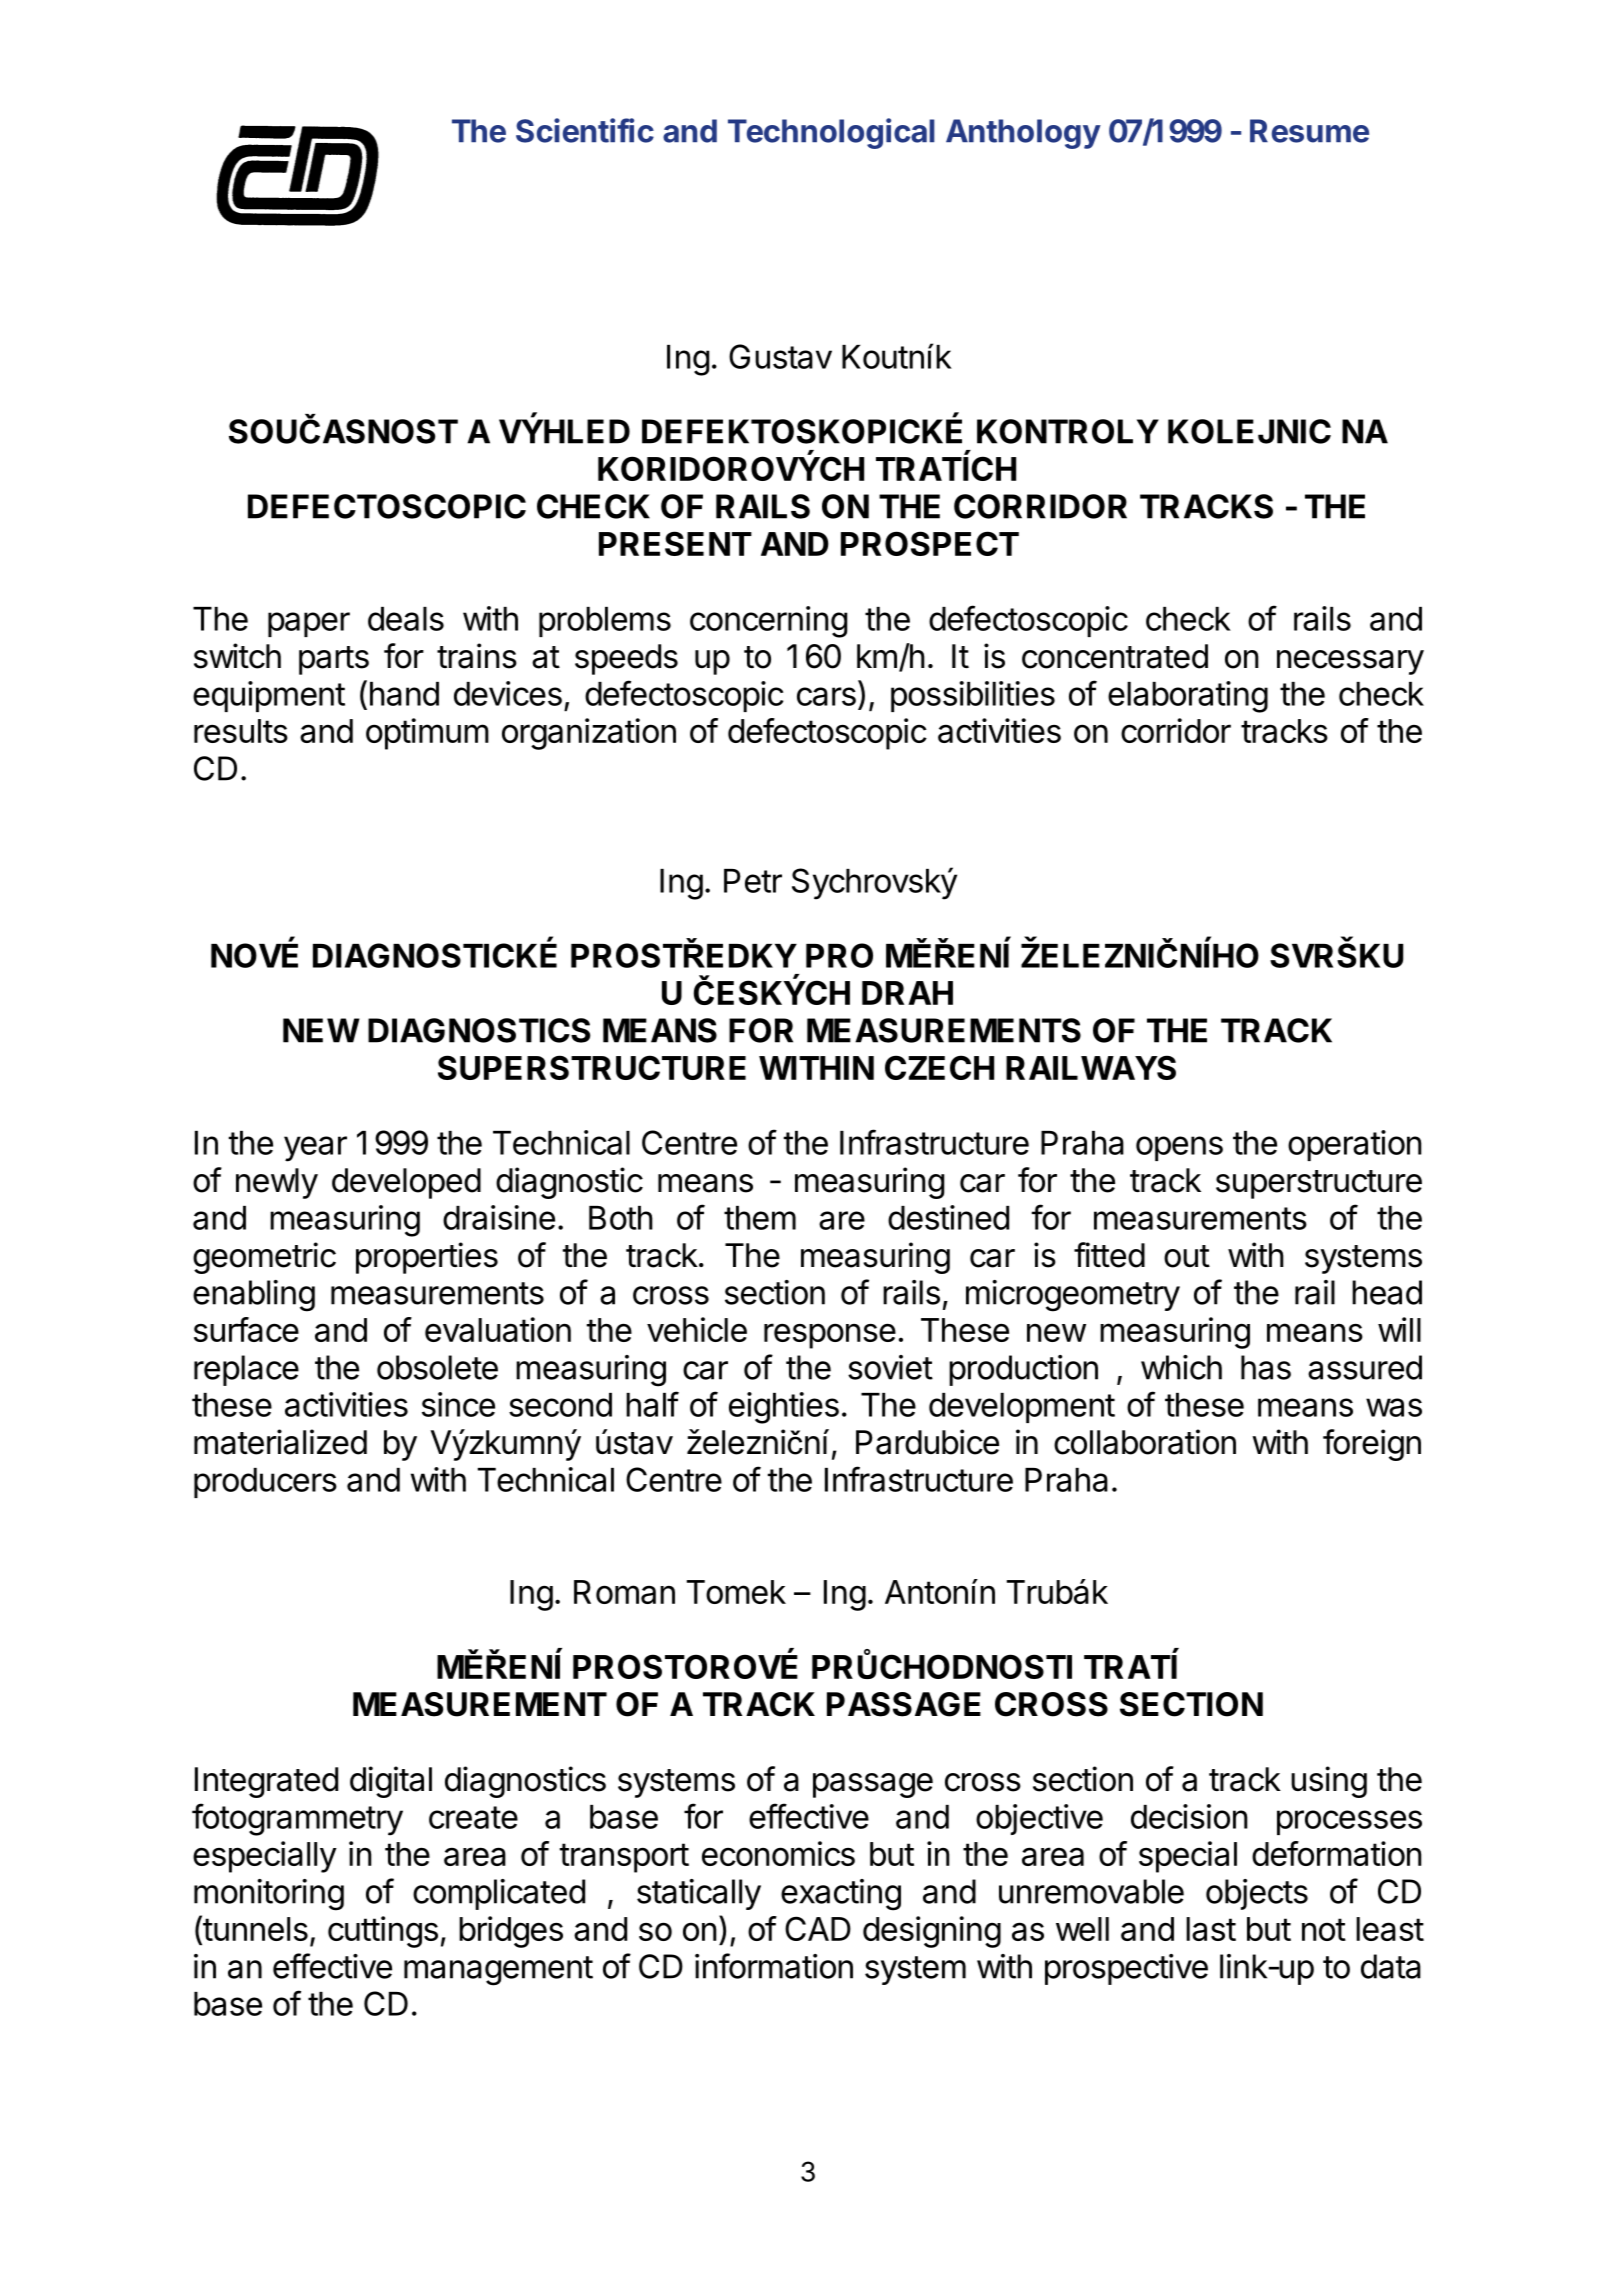  I want to click on cars, so click(826, 696).
